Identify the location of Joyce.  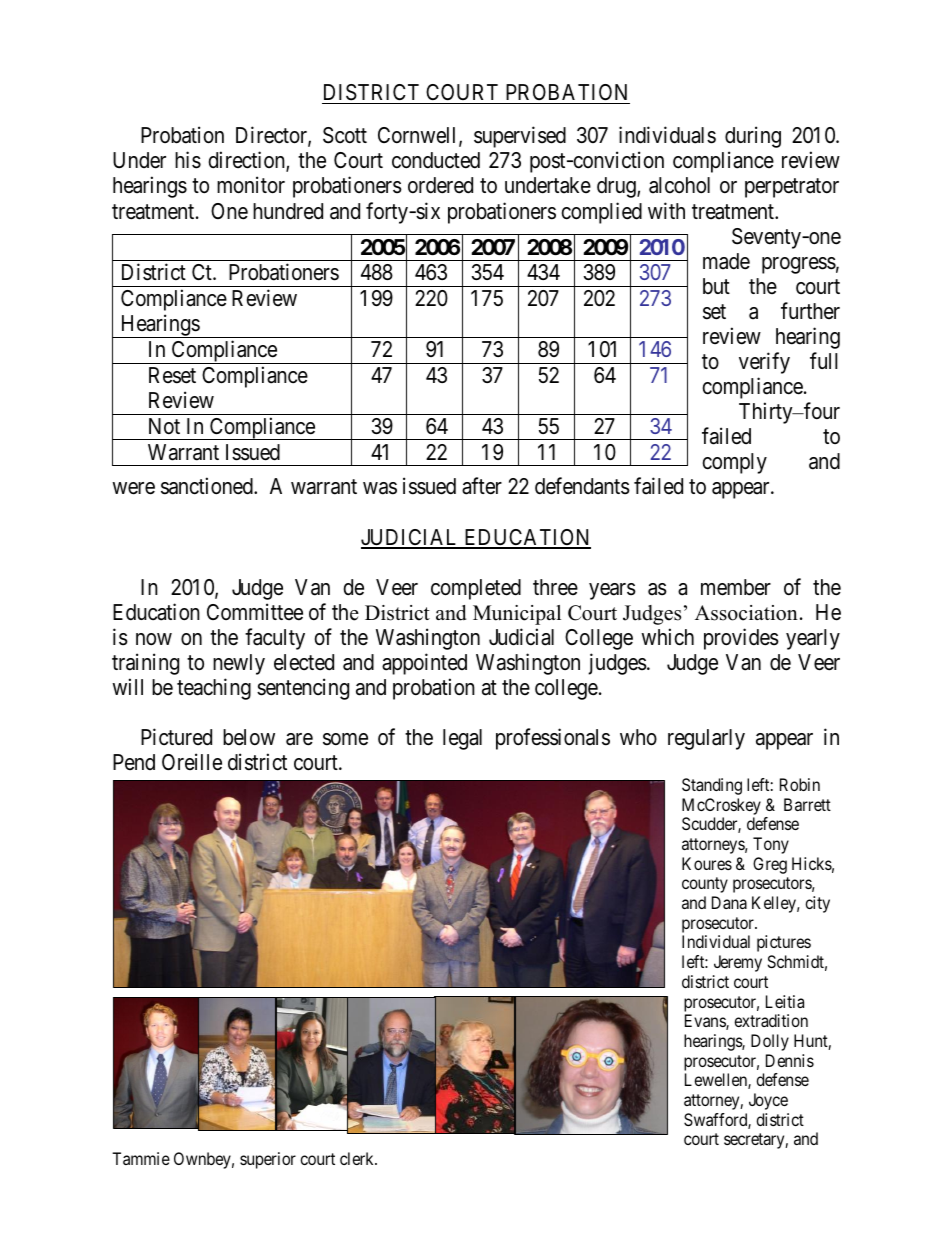
(768, 1101).
